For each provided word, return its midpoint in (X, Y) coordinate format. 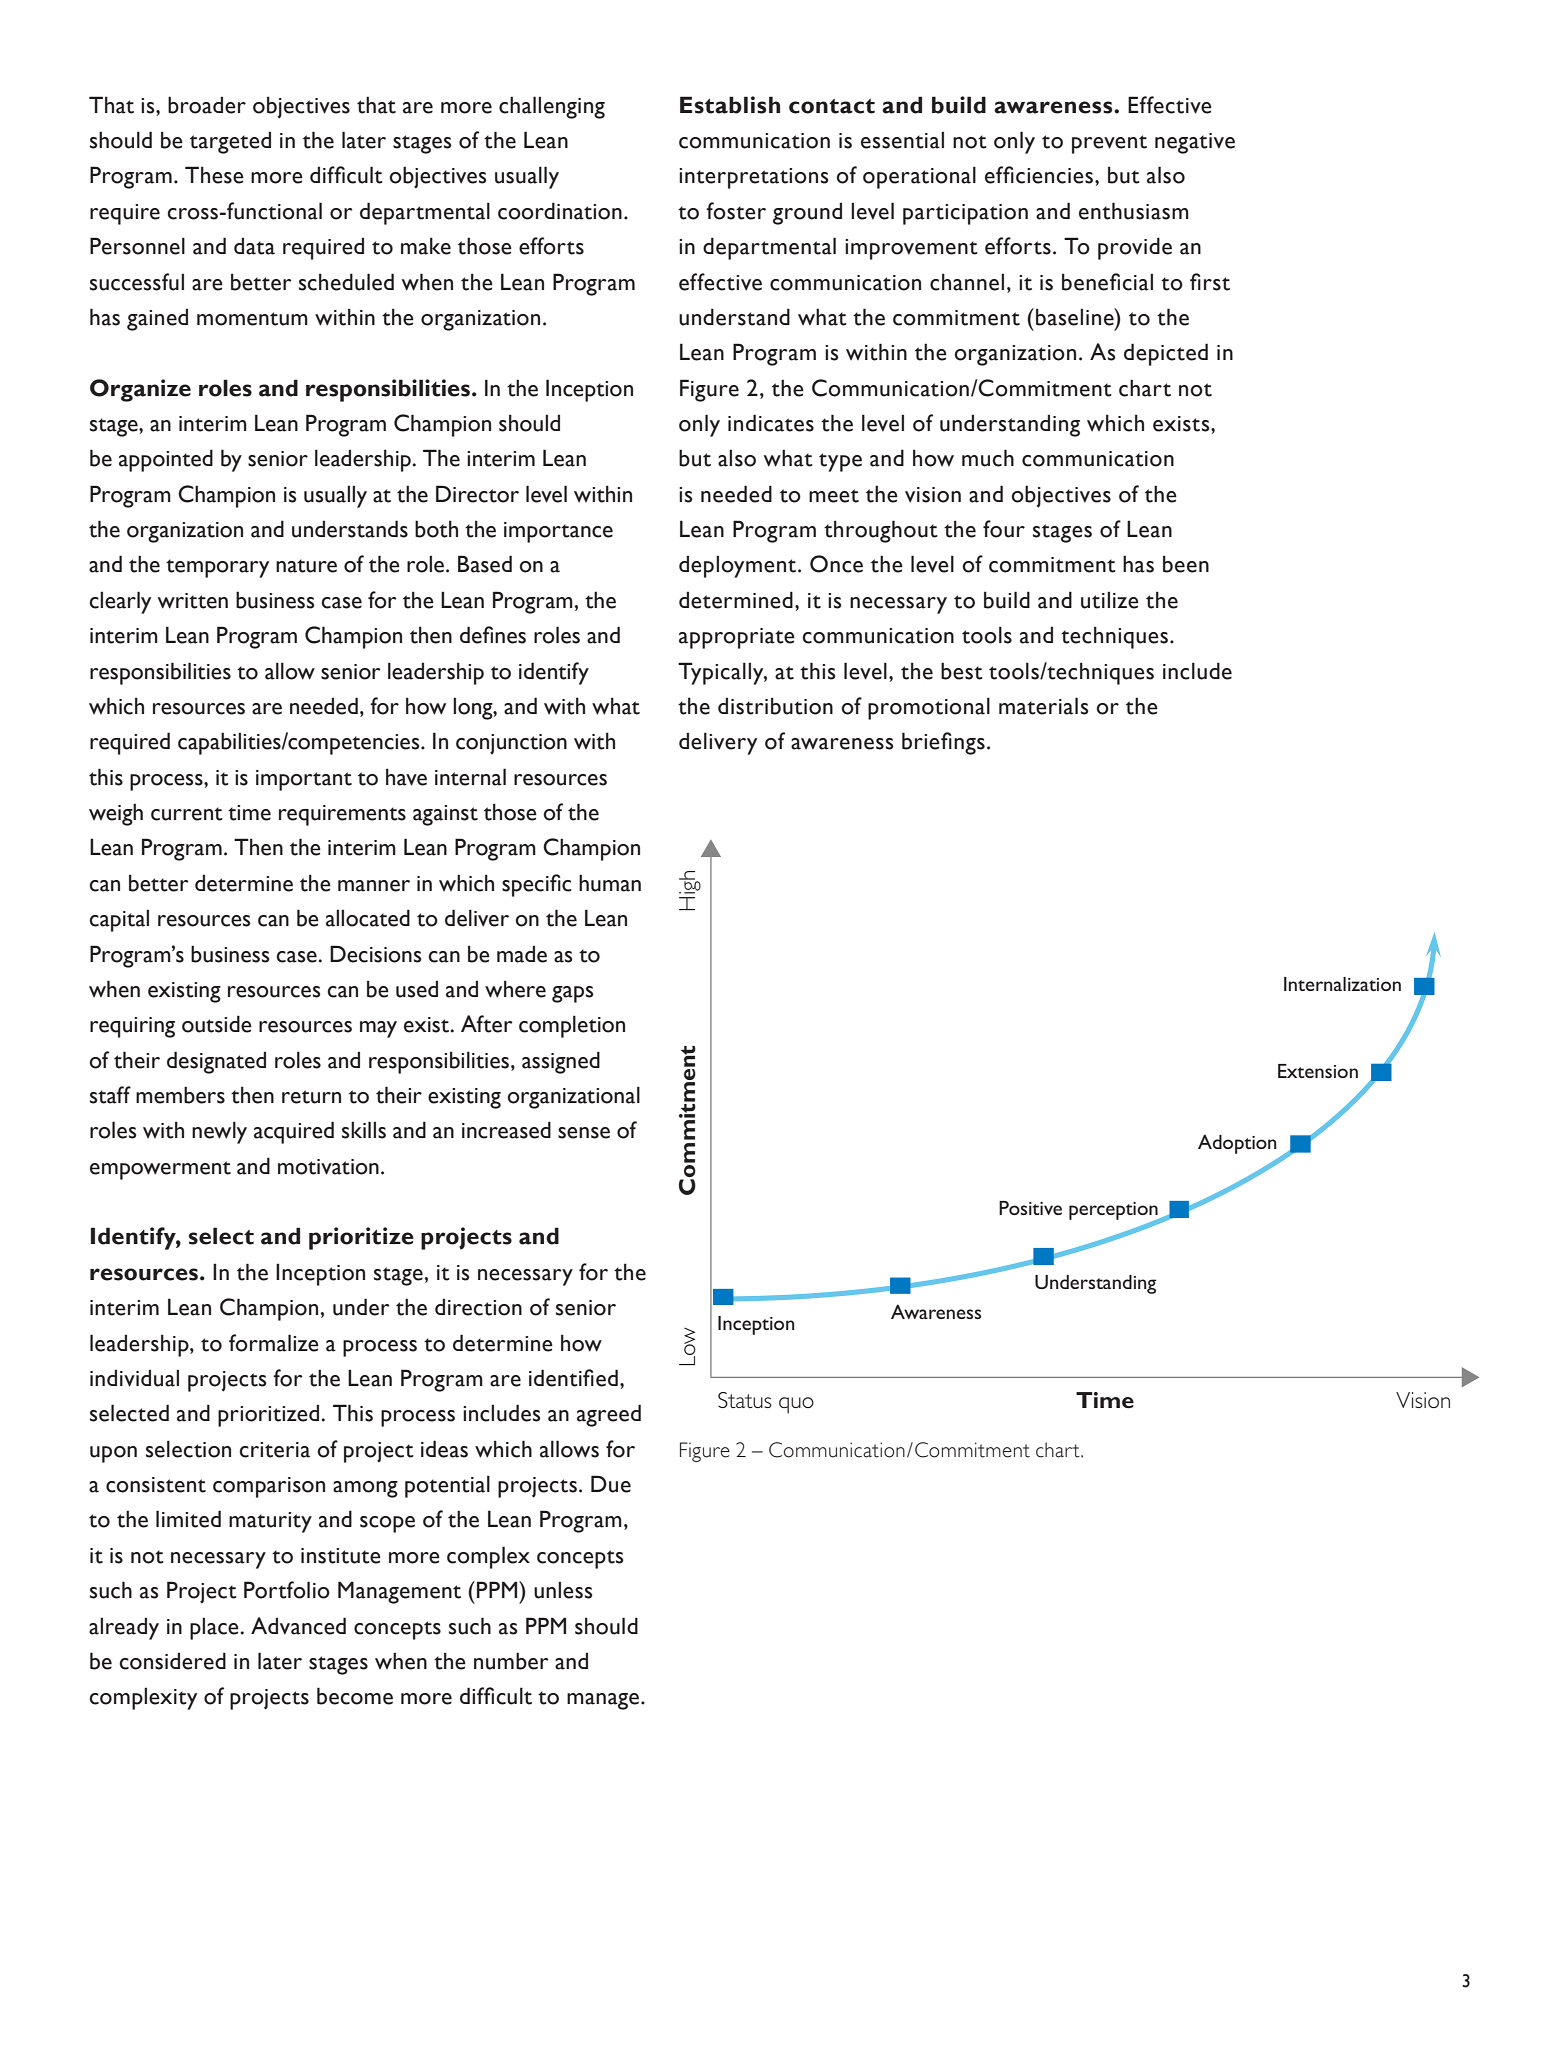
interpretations (754, 178)
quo (796, 1405)
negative (1195, 143)
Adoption (1237, 1144)
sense (584, 1133)
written (193, 601)
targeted (230, 142)
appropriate (737, 638)
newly (219, 1132)
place (214, 1628)
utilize (1110, 600)
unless (563, 1590)
